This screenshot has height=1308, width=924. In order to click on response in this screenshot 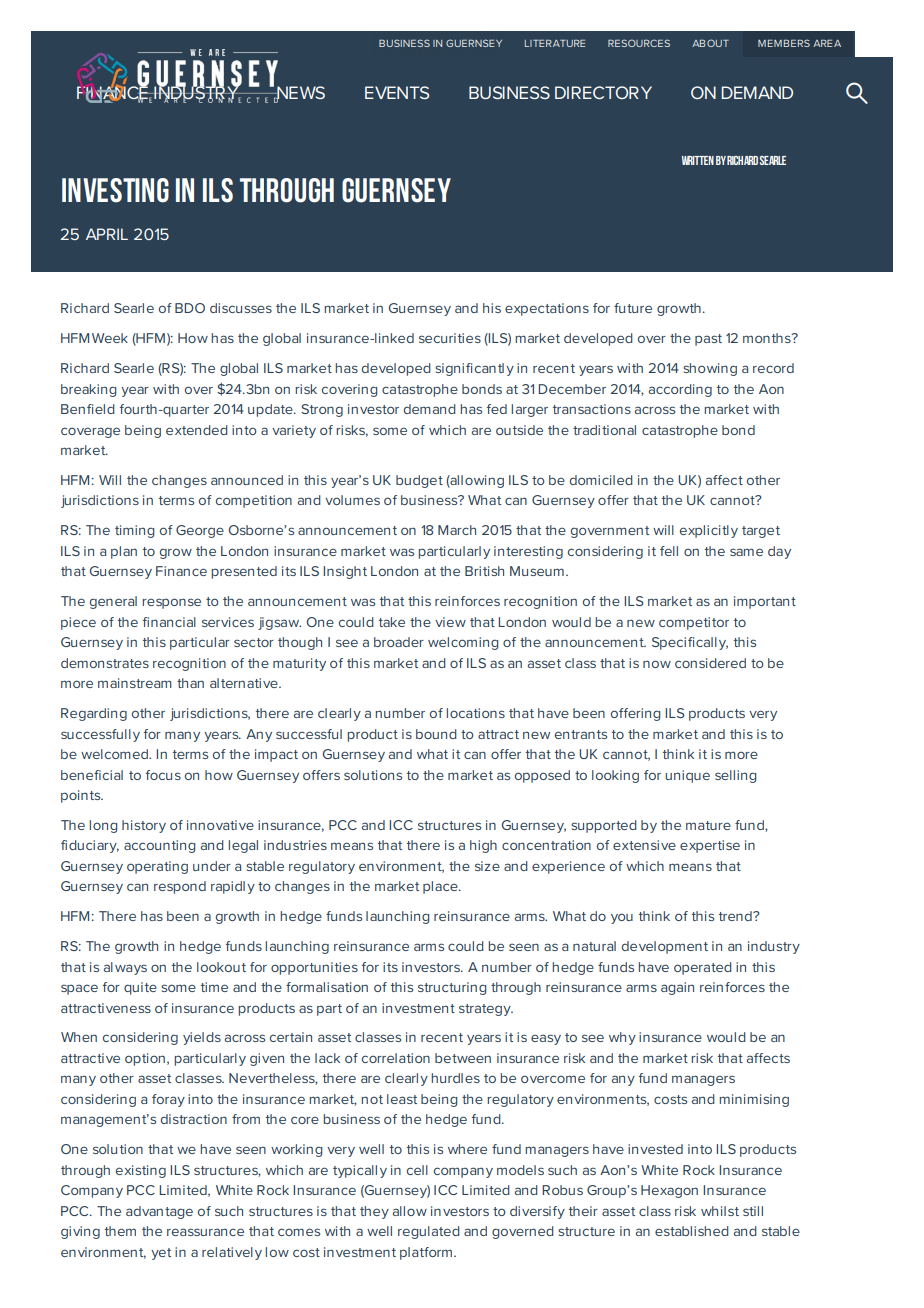, I will do `click(171, 603)`.
